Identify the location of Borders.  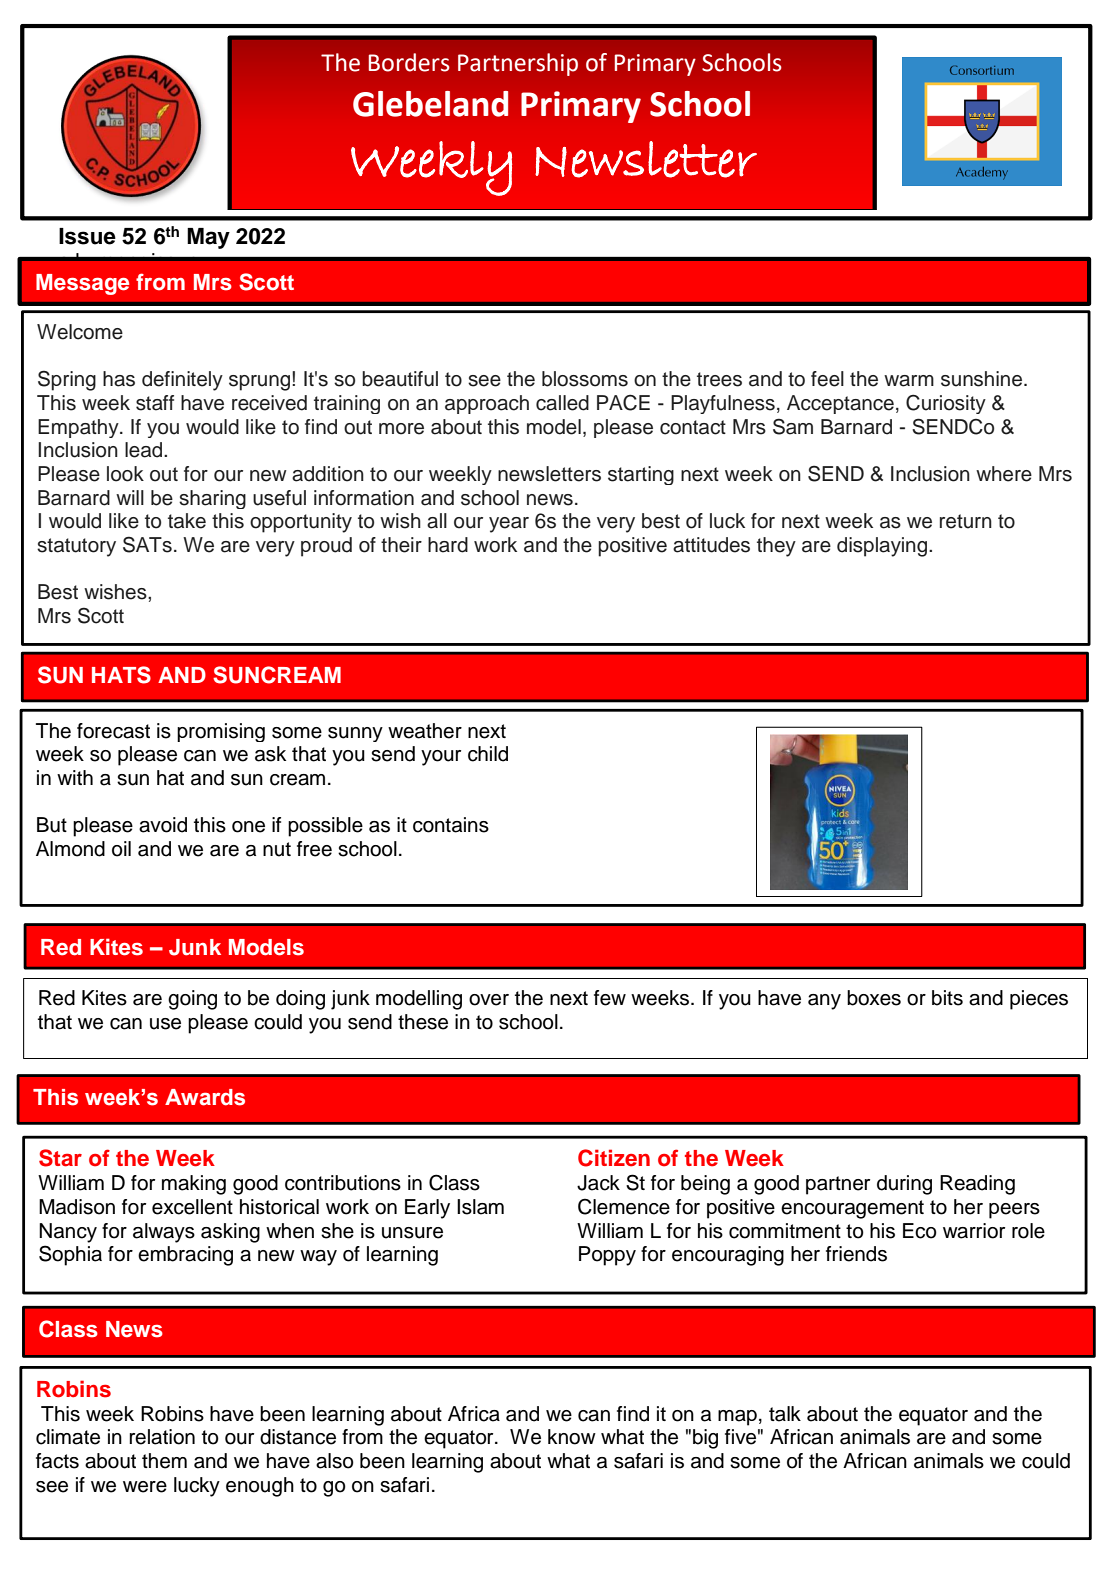
(409, 62).
